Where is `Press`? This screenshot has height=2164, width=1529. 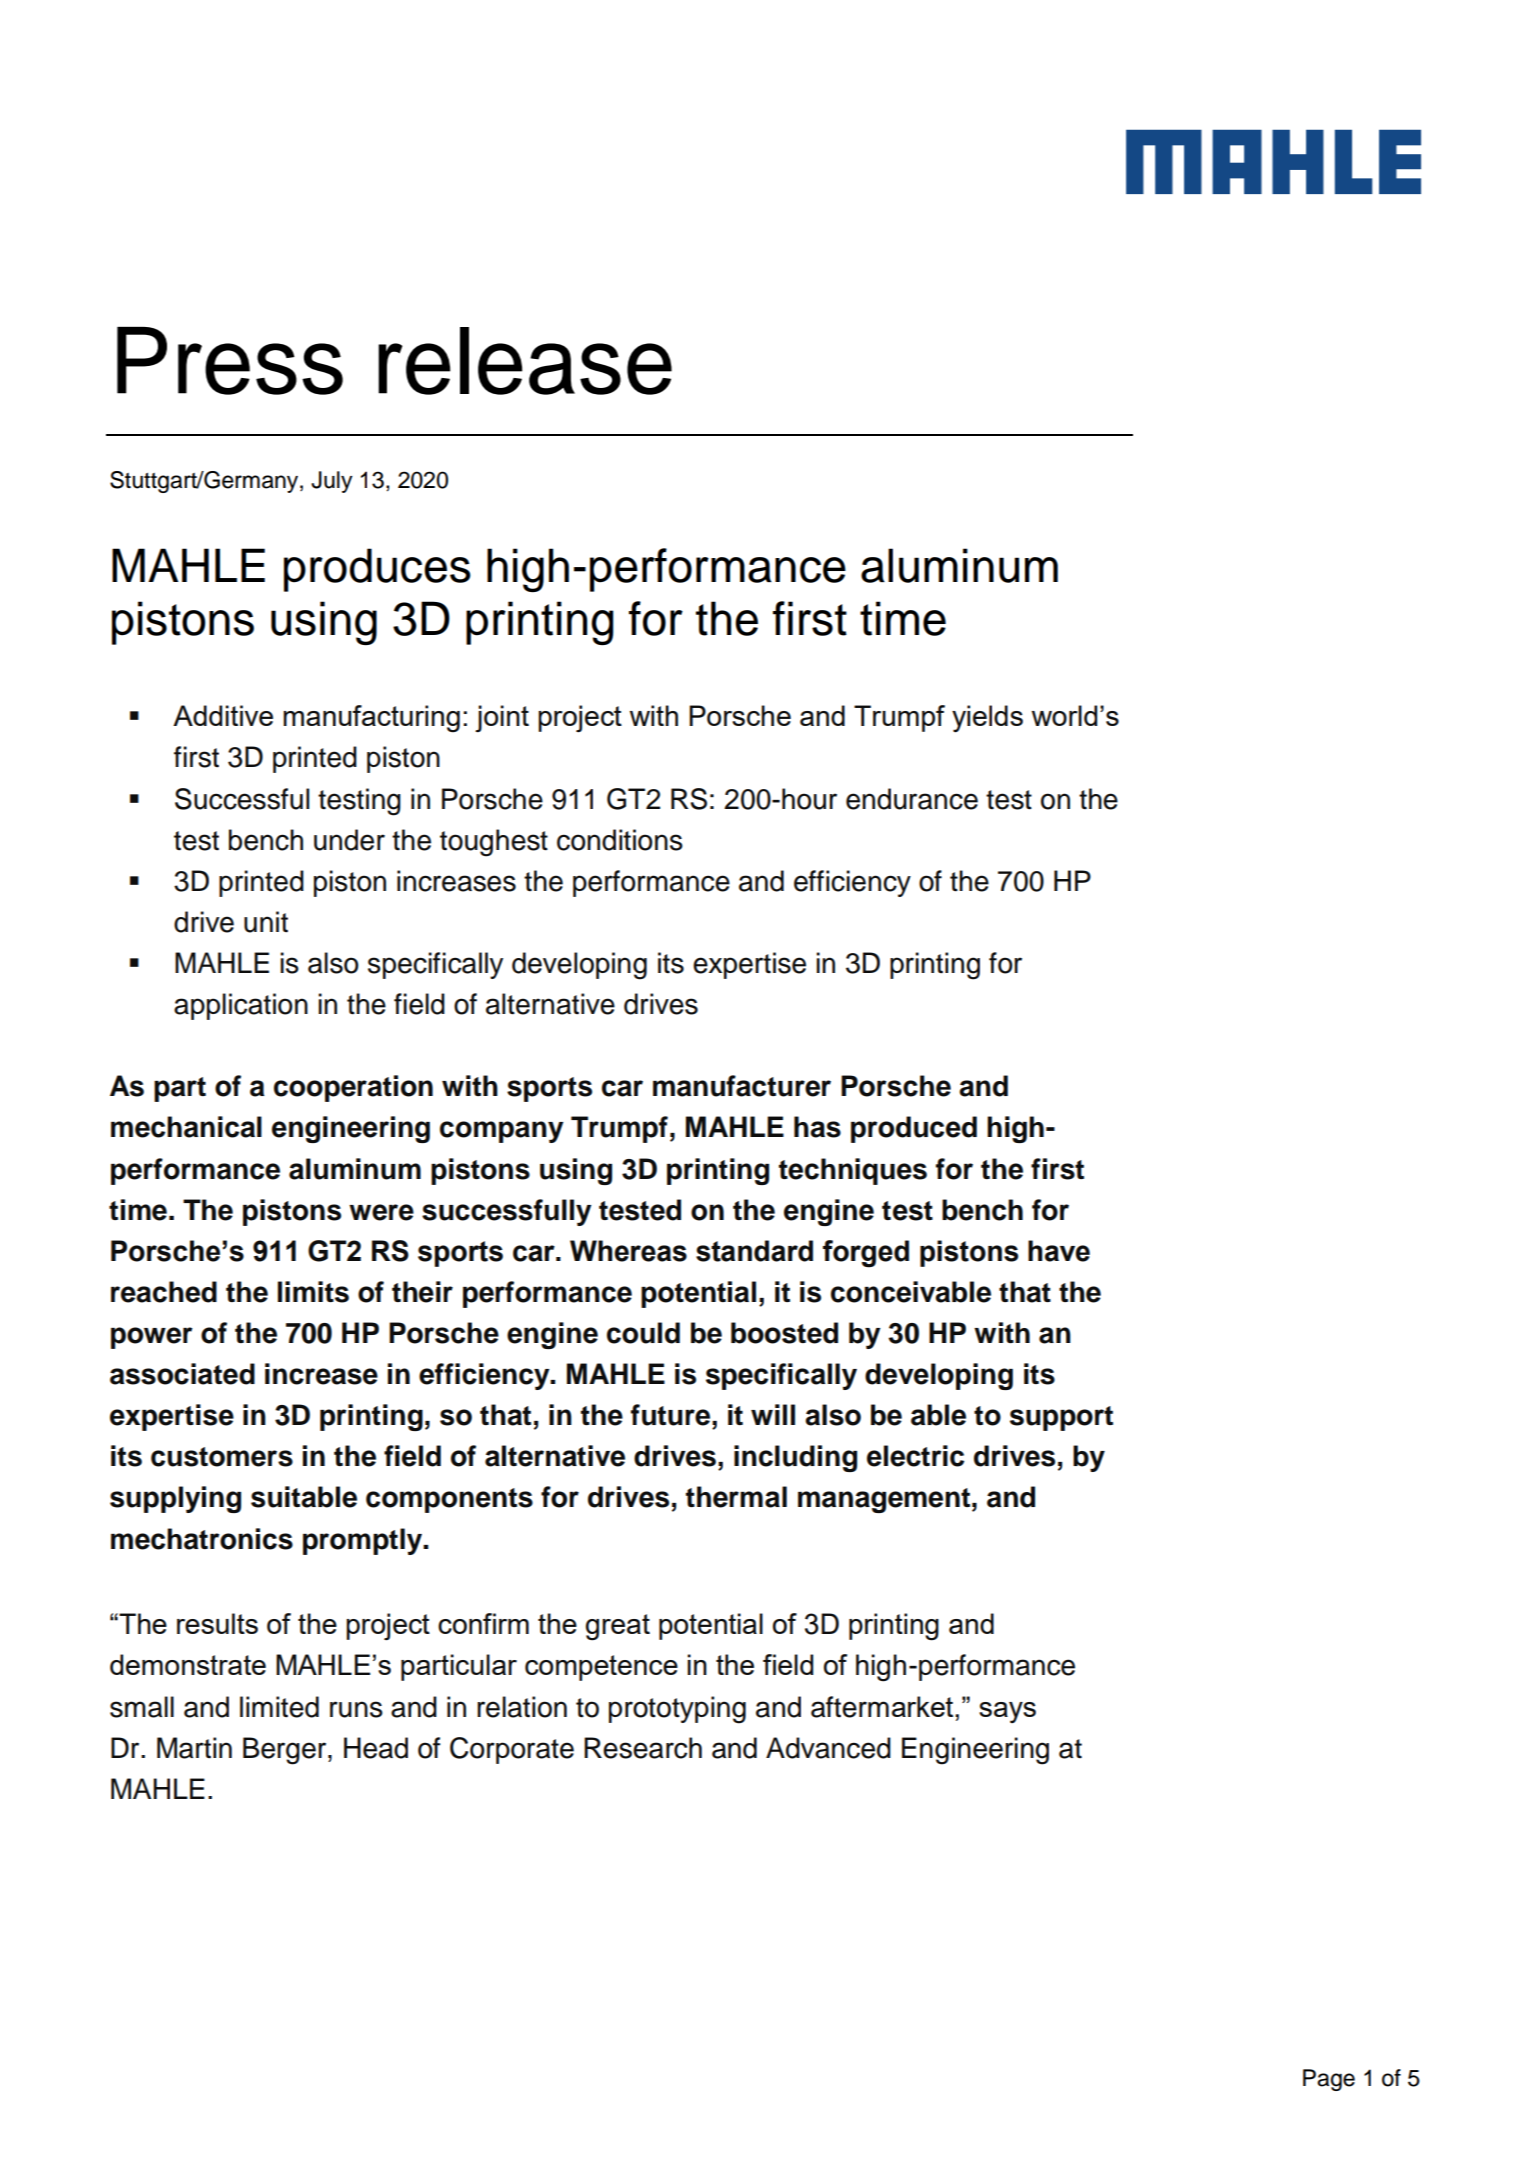
Press is located at coordinates (230, 361).
